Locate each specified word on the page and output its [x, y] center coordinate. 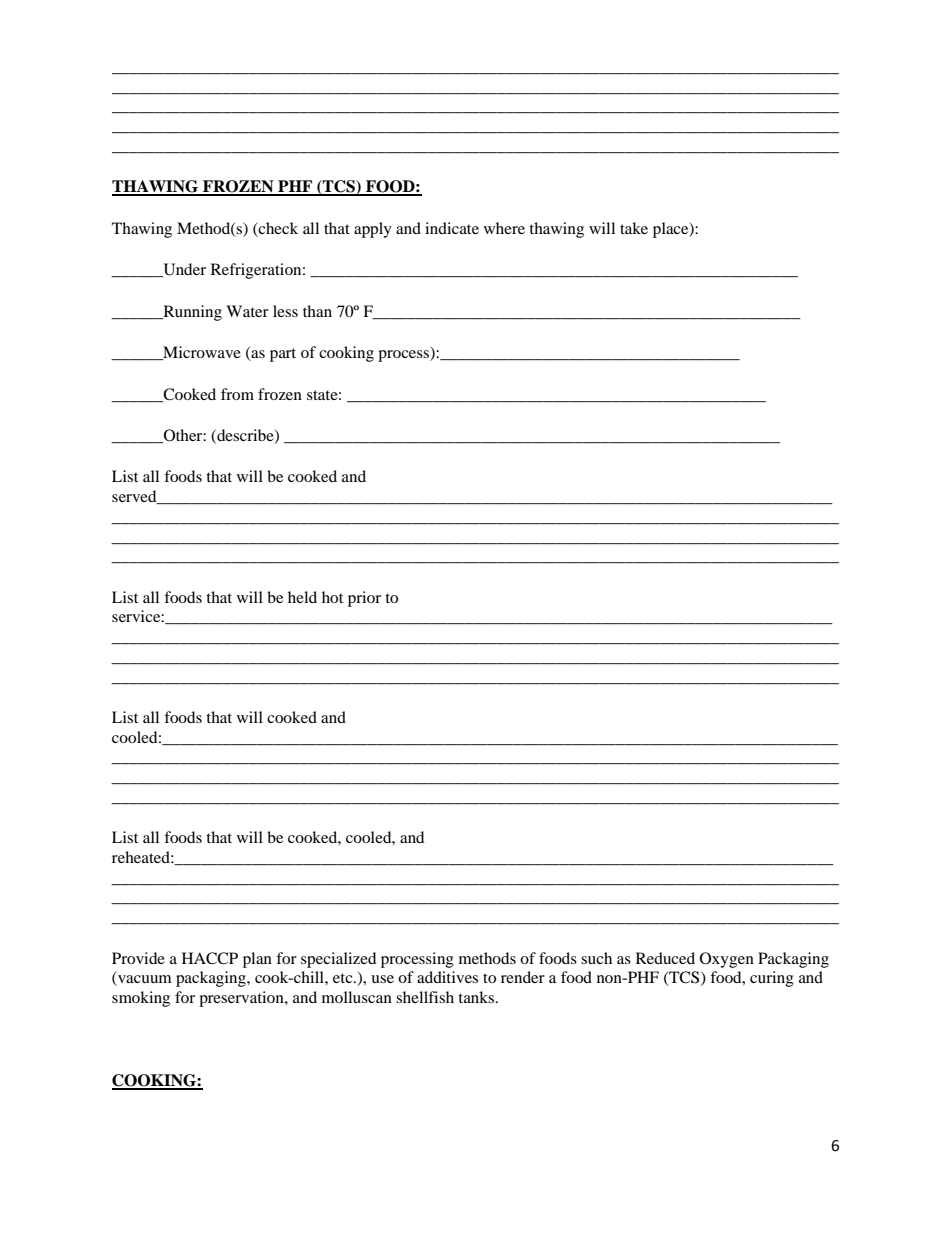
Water [247, 311]
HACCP [210, 958]
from [237, 394]
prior [364, 599]
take [634, 228]
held [302, 597]
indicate [452, 228]
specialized [338, 960]
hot [332, 597]
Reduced [665, 958]
